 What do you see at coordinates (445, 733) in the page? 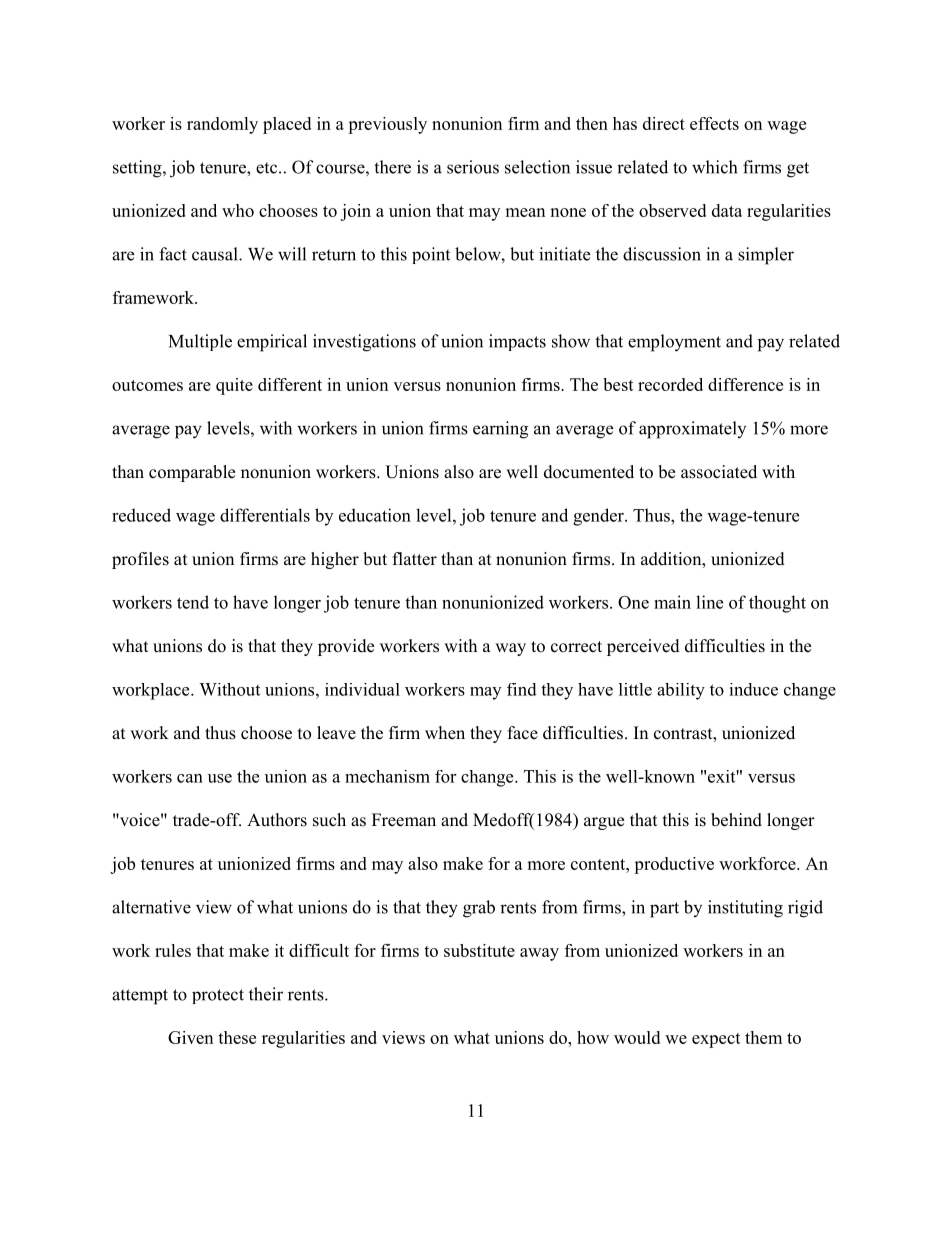
I see `when` at bounding box center [445, 733].
